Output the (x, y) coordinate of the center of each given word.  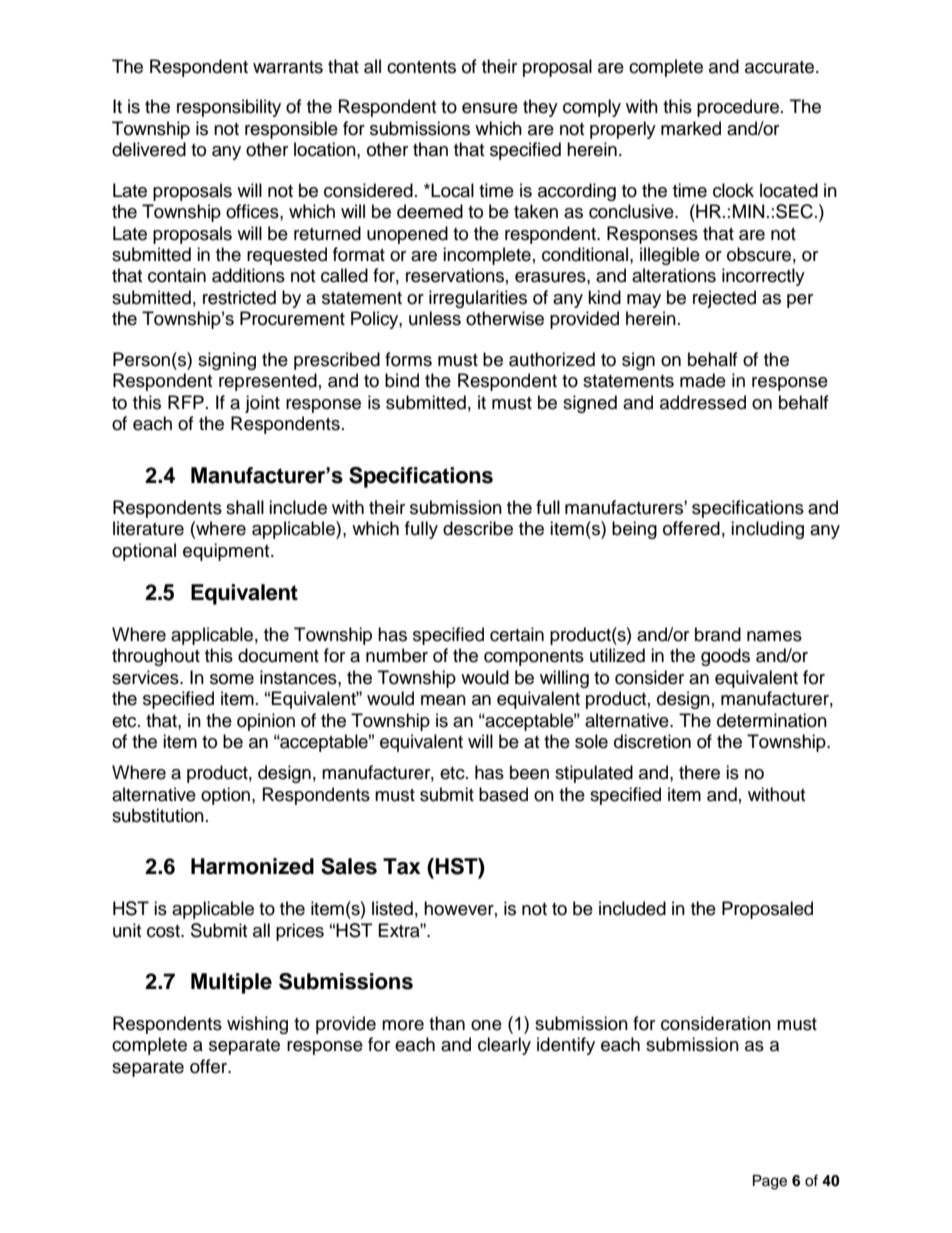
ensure (490, 108)
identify (566, 1046)
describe (478, 528)
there (699, 772)
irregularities (478, 299)
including (767, 530)
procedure (738, 108)
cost (164, 931)
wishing (257, 1025)
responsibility (229, 108)
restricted (239, 297)
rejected (724, 299)
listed (392, 908)
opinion (266, 722)
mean (443, 700)
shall (245, 507)
